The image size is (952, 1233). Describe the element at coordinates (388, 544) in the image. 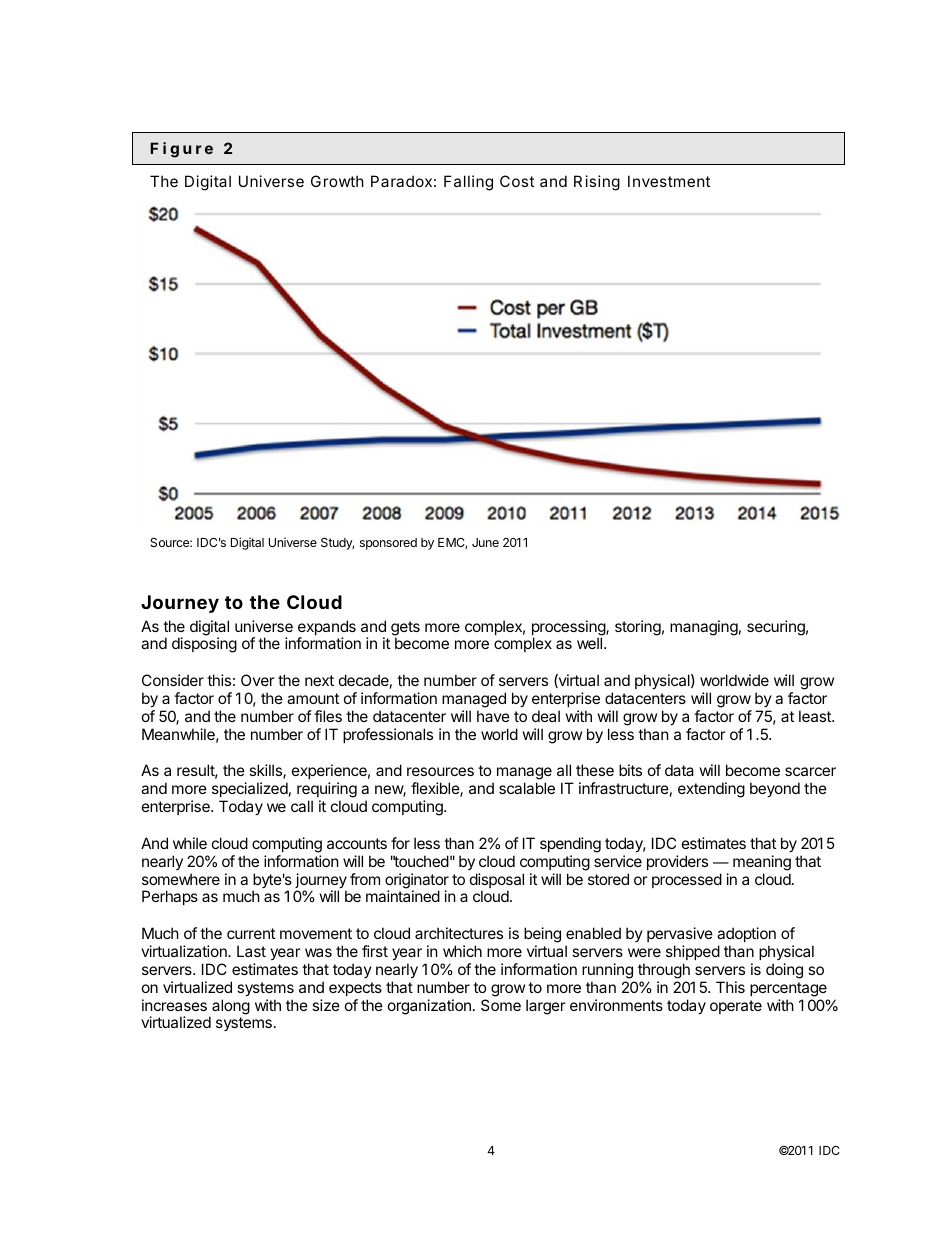

I see `sponsored` at that location.
